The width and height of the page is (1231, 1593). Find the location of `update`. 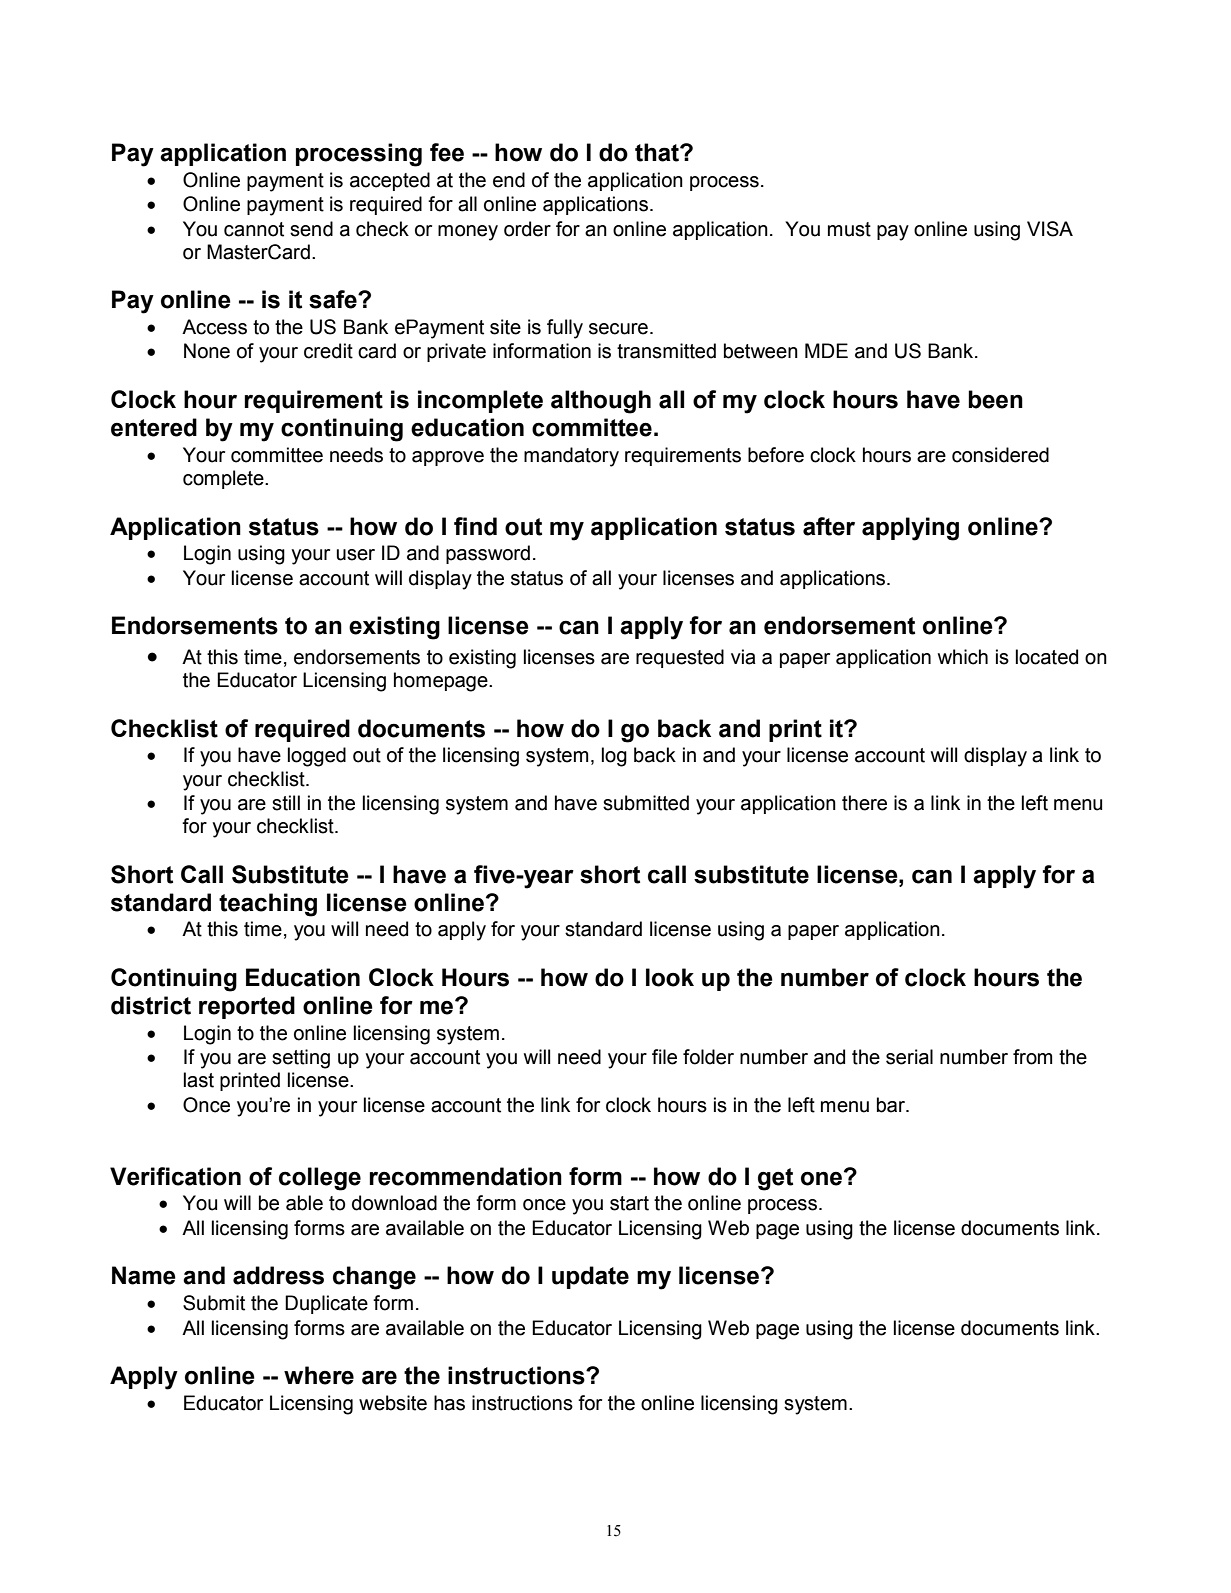

update is located at coordinates (590, 1277).
